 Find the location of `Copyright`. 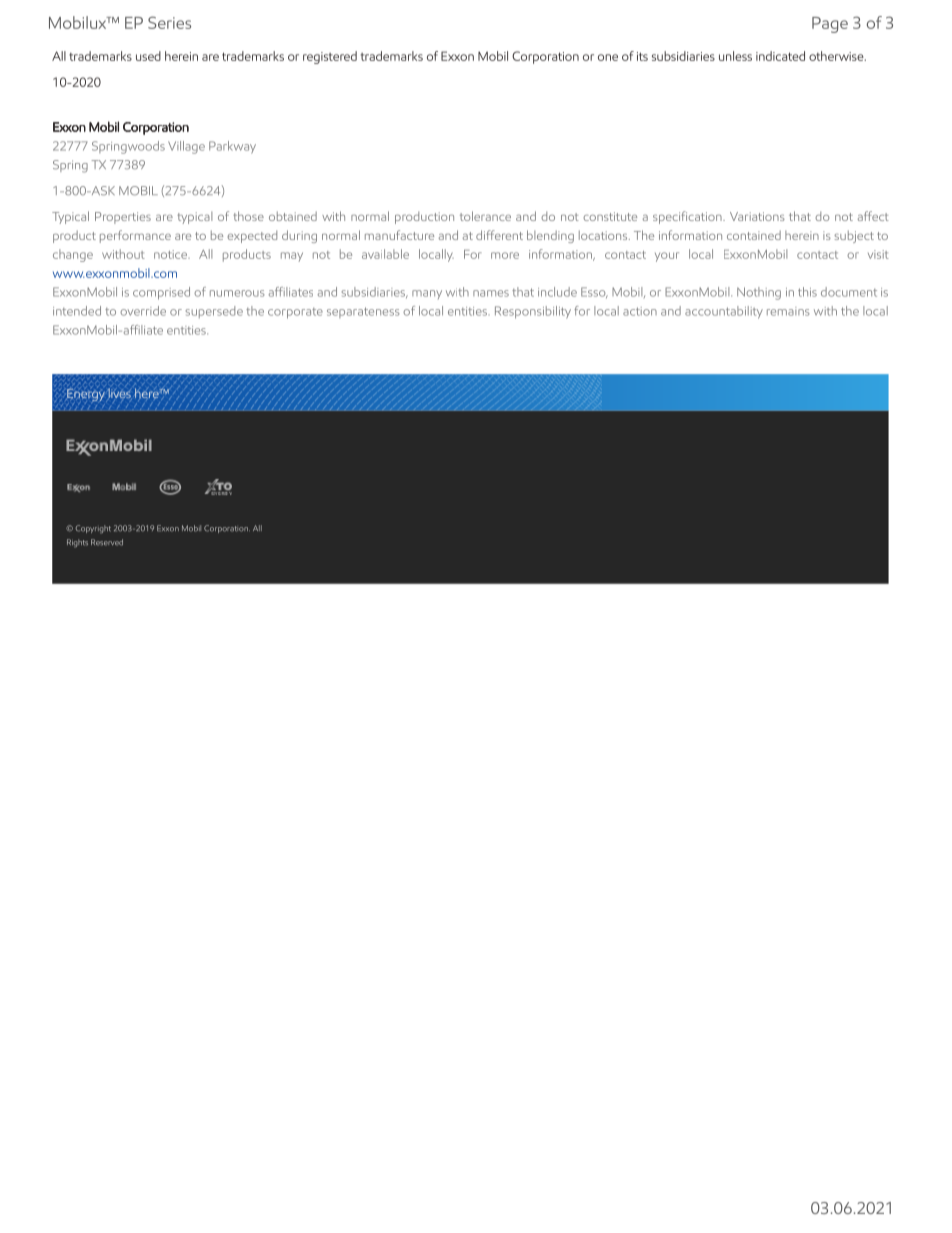

Copyright is located at coordinates (93, 529).
